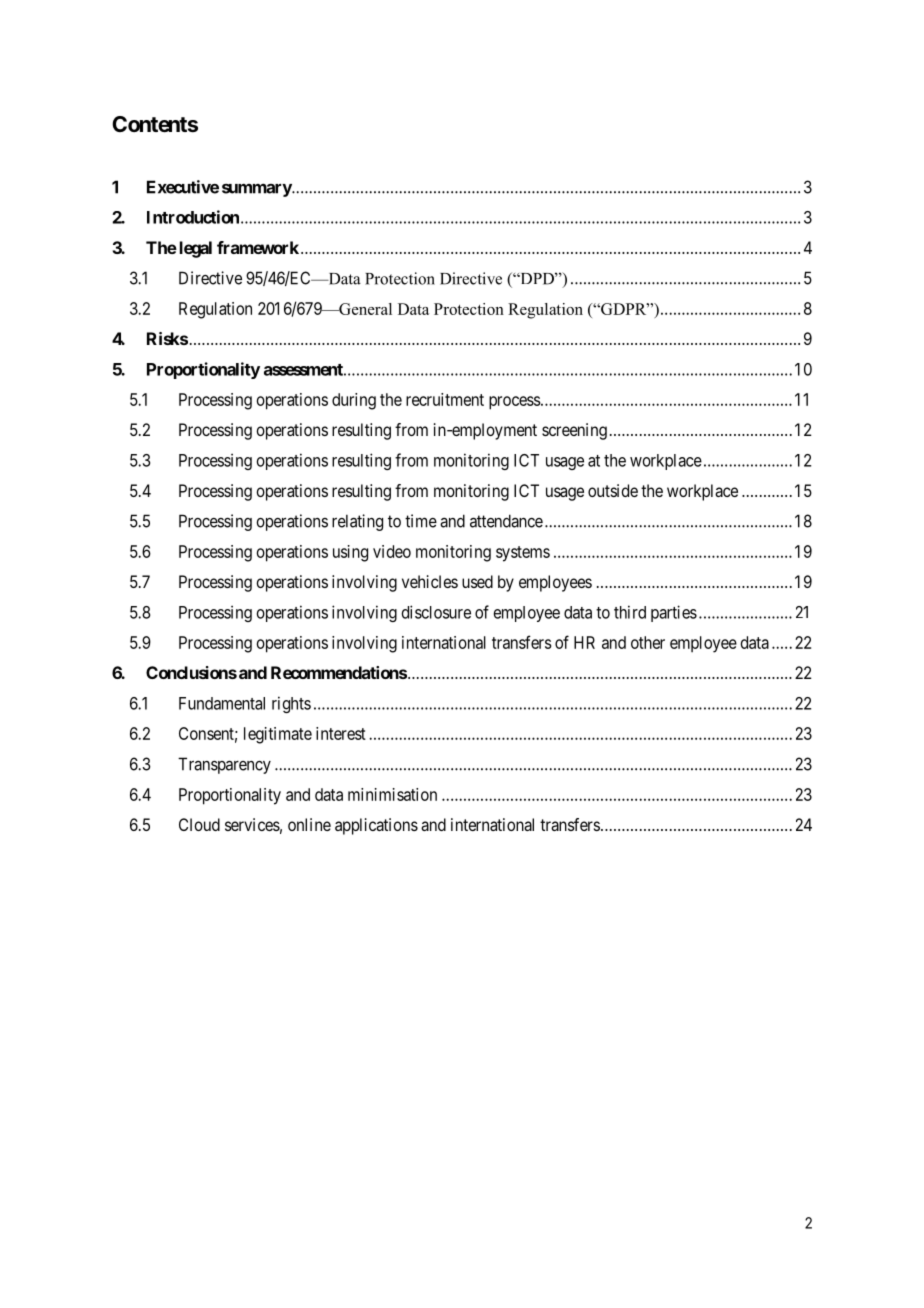  I want to click on using, so click(350, 553).
